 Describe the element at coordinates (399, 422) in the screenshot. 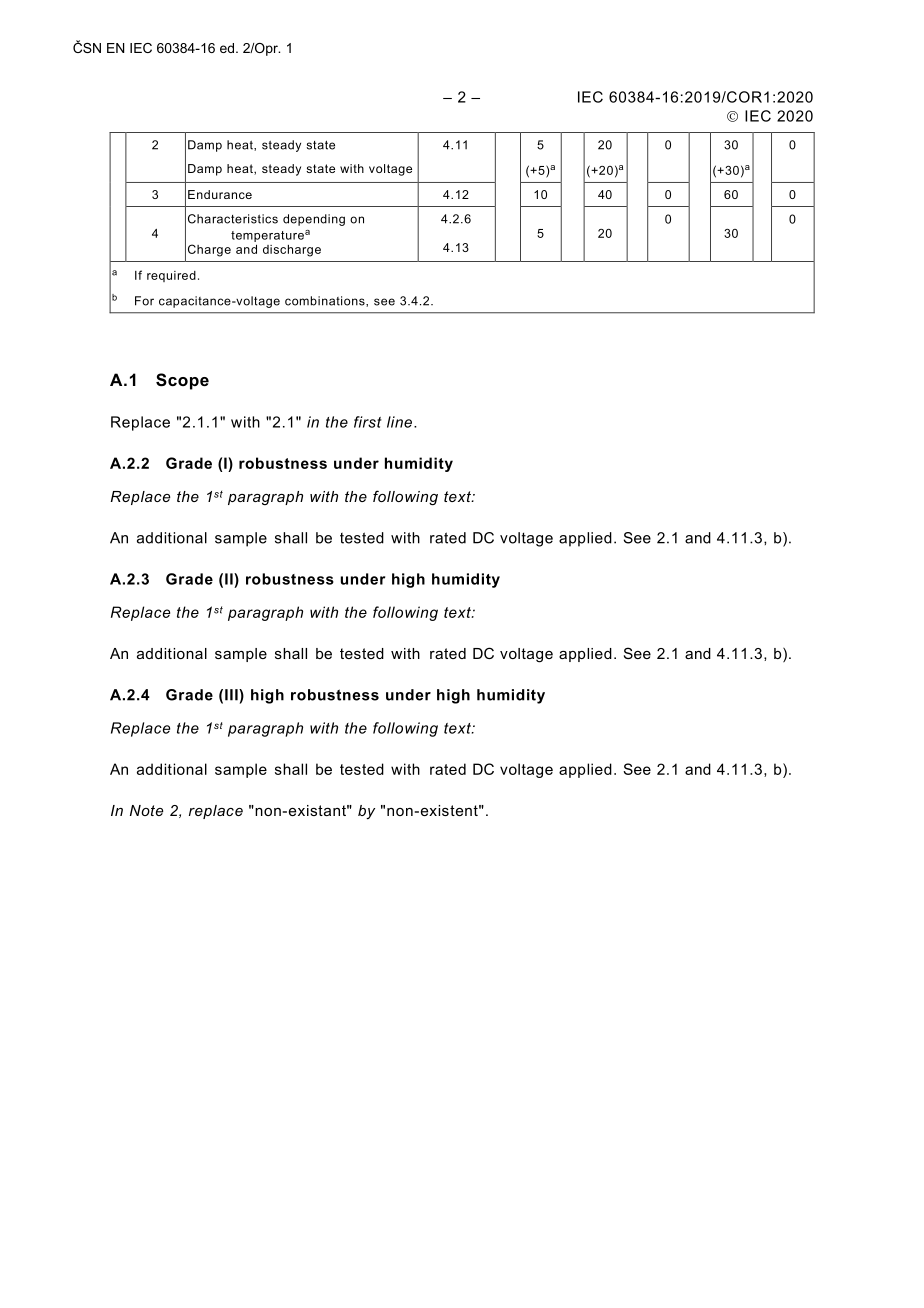

I see `line` at that location.
